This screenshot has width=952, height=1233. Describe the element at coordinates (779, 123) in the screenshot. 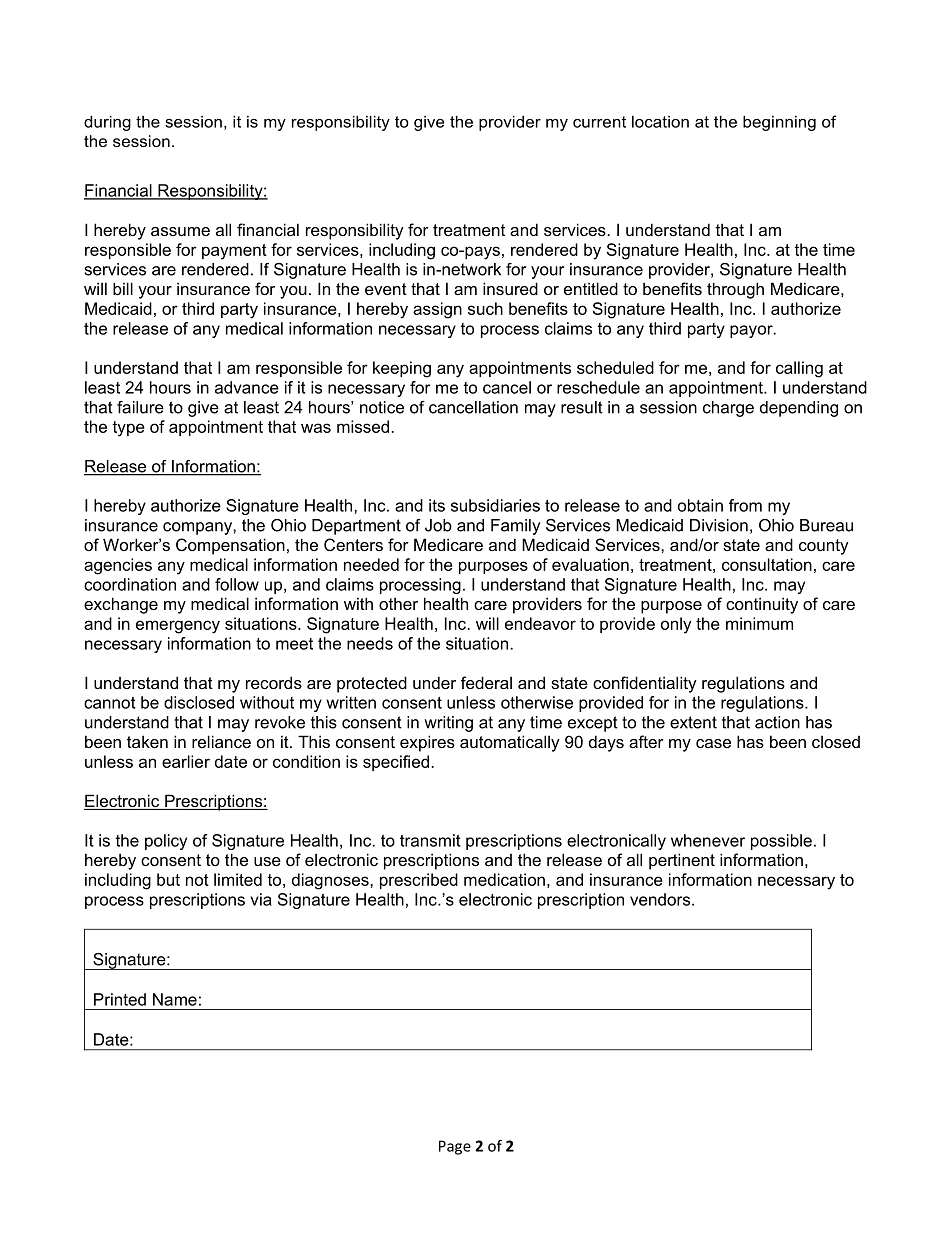

I see `beginning` at that location.
